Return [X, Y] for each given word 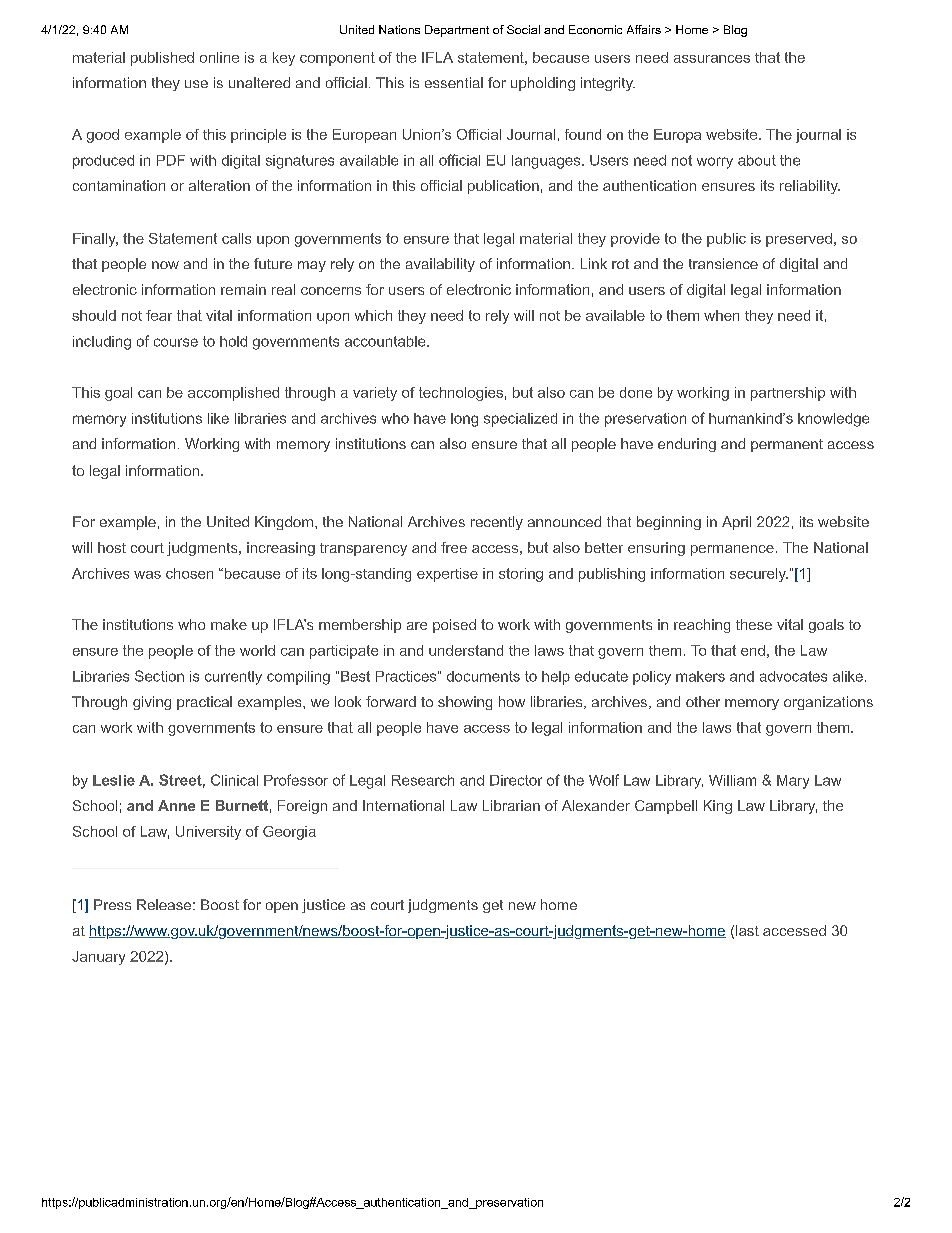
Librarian [511, 805]
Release [164, 904]
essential [454, 82]
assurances [712, 59]
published [162, 59]
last [747, 930]
